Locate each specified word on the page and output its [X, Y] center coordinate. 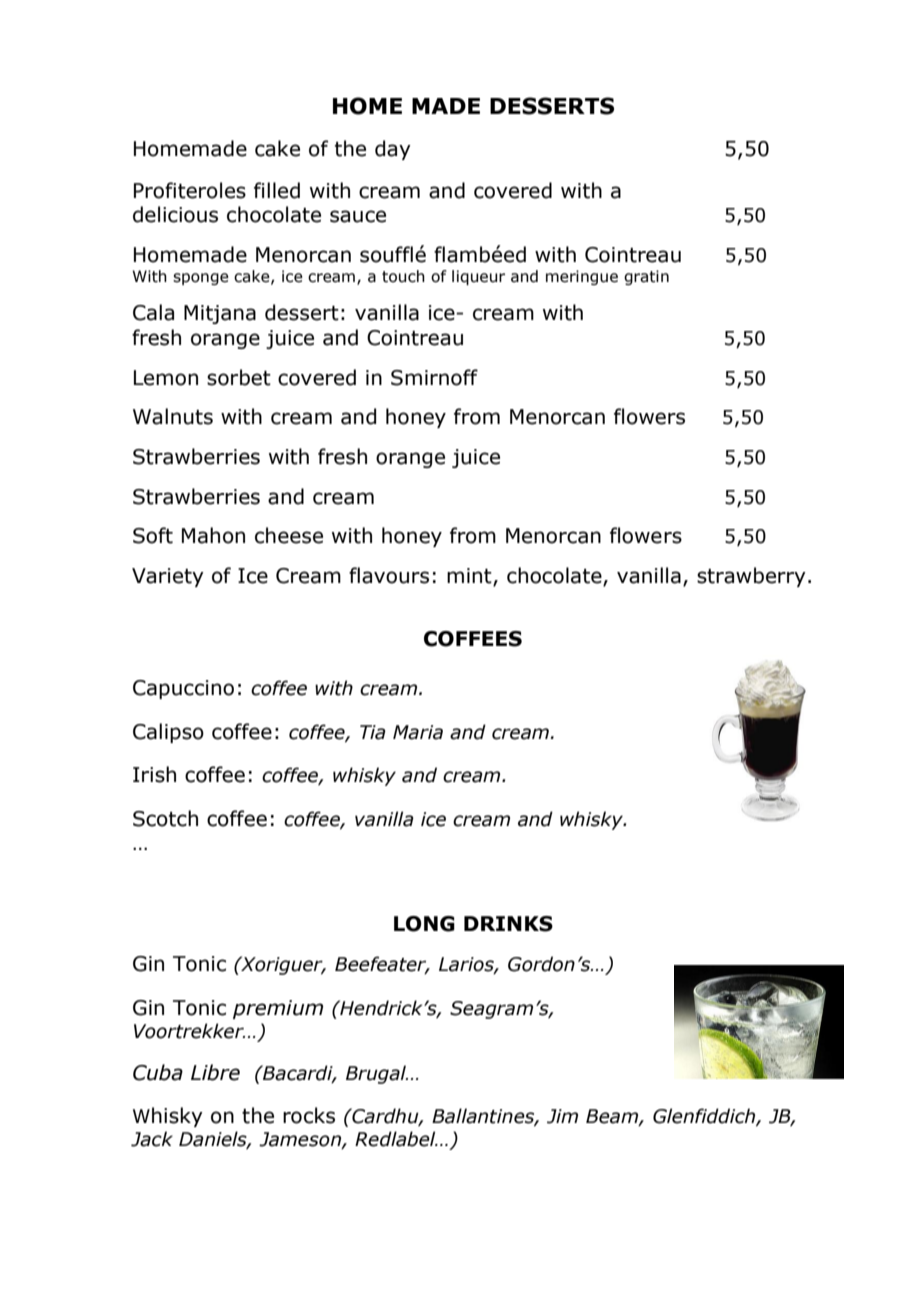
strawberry [751, 577]
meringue [582, 277]
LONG [424, 924]
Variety [168, 577]
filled [277, 190]
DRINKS [508, 924]
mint [470, 577]
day [393, 150]
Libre [215, 1072]
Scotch [165, 818]
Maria [418, 732]
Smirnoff [434, 377]
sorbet [239, 377]
